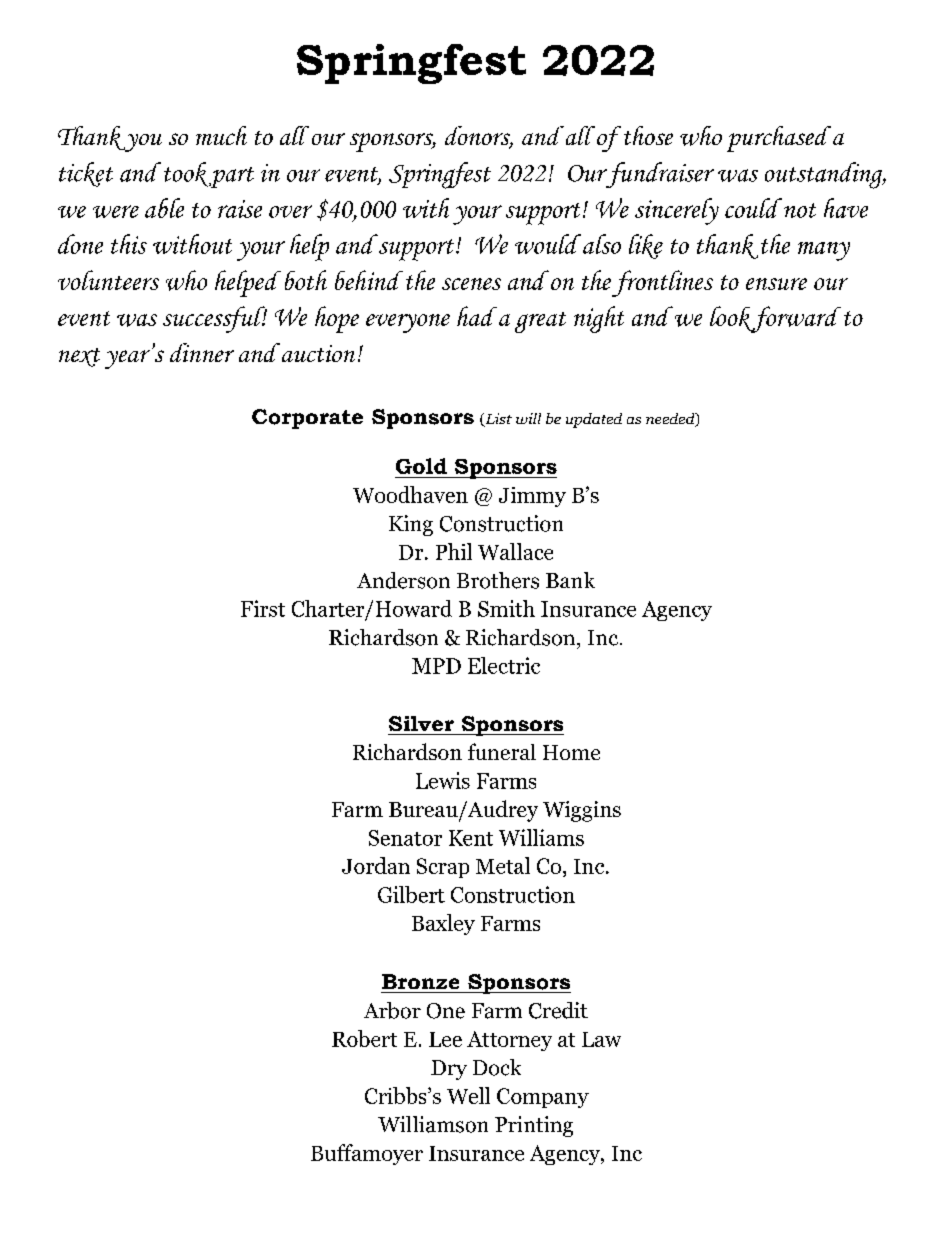 Image resolution: width=952 pixels, height=1233 pixels. Describe the element at coordinates (436, 666) in the page. I see `MPD` at that location.
